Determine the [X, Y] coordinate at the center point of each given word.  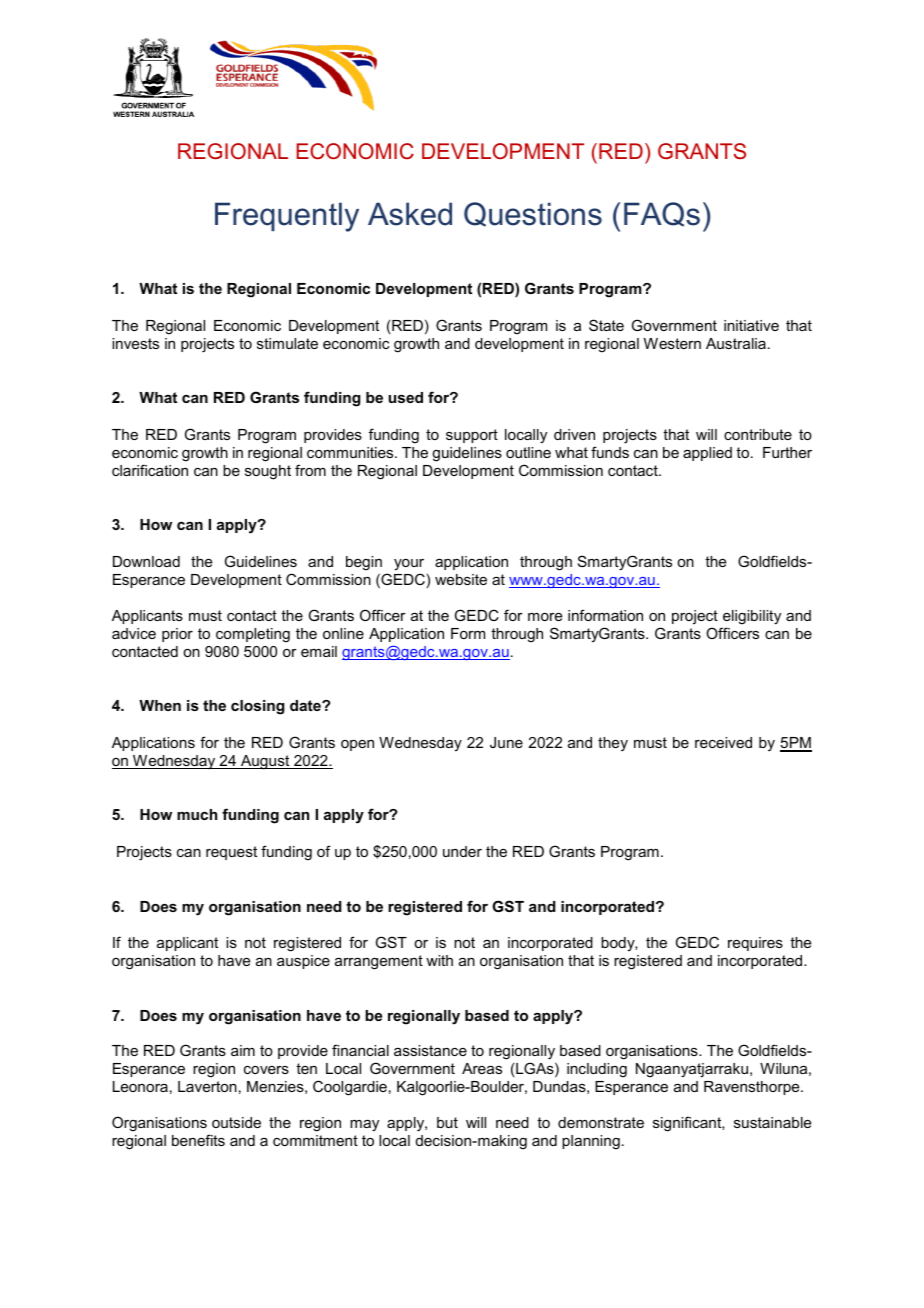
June [506, 742]
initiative [751, 325]
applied [707, 454]
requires [755, 944]
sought [268, 472]
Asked [410, 214]
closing [258, 707]
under [462, 851]
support [472, 436]
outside [236, 1122]
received [723, 742]
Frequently [287, 217]
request [231, 853]
